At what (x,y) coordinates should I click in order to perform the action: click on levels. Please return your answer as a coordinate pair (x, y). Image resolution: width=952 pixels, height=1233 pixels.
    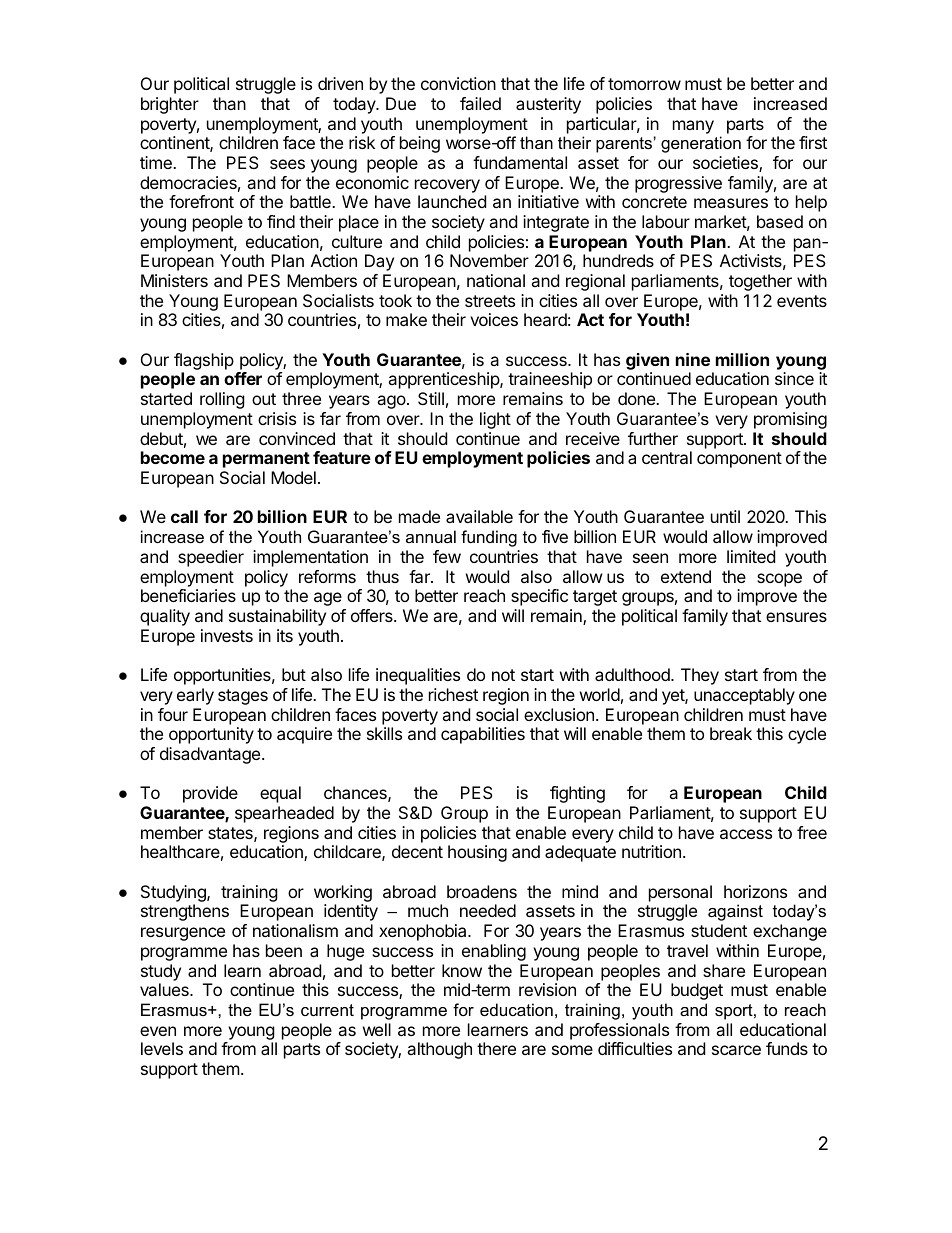
    Looking at the image, I should click on (162, 1048).
